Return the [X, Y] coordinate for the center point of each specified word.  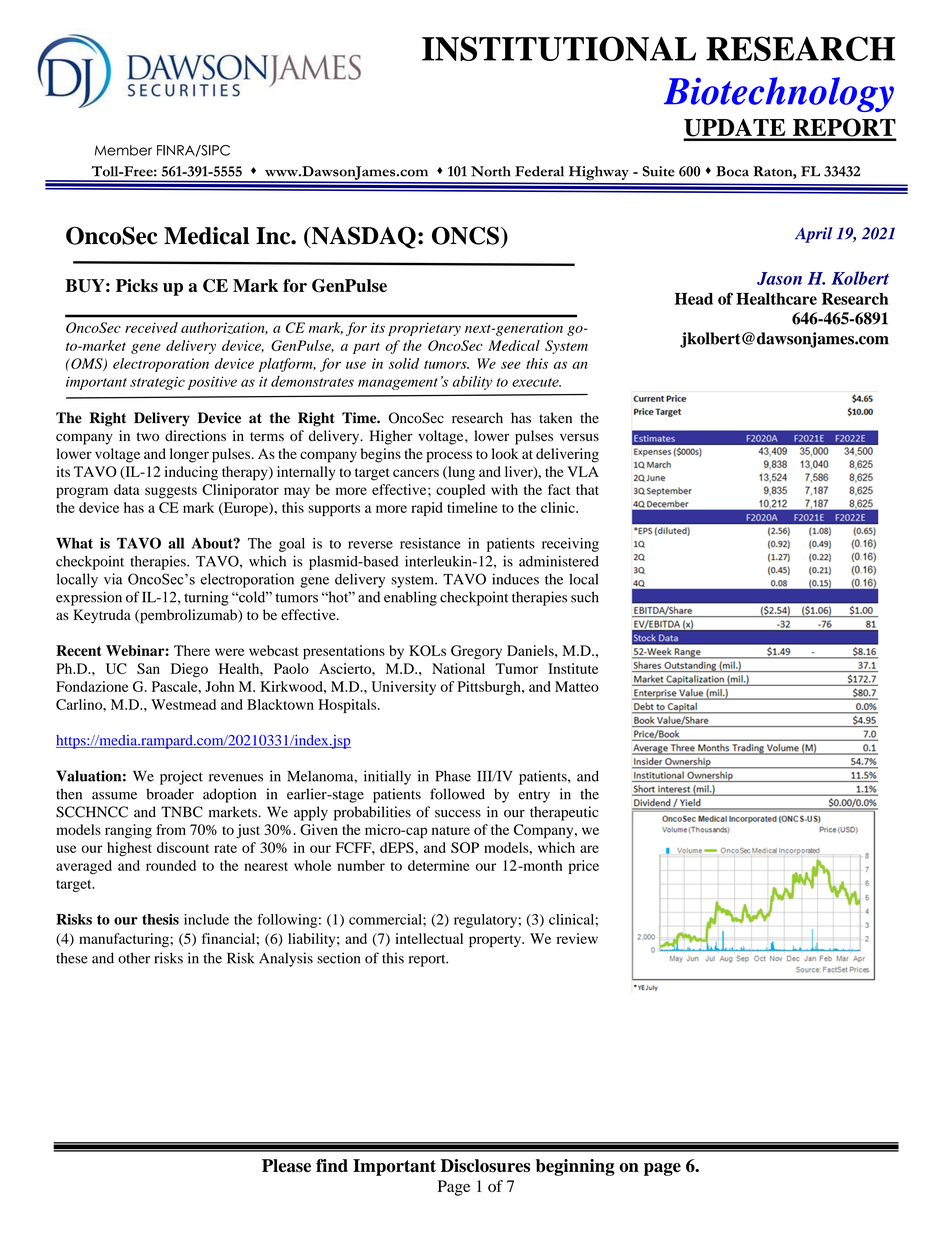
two [148, 437]
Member [123, 150]
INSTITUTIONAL [559, 48]
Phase [453, 776]
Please [286, 1166]
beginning [575, 1167]
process [449, 457]
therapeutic [564, 813]
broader [170, 794]
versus [579, 437]
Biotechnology [779, 94]
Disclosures [485, 1166]
